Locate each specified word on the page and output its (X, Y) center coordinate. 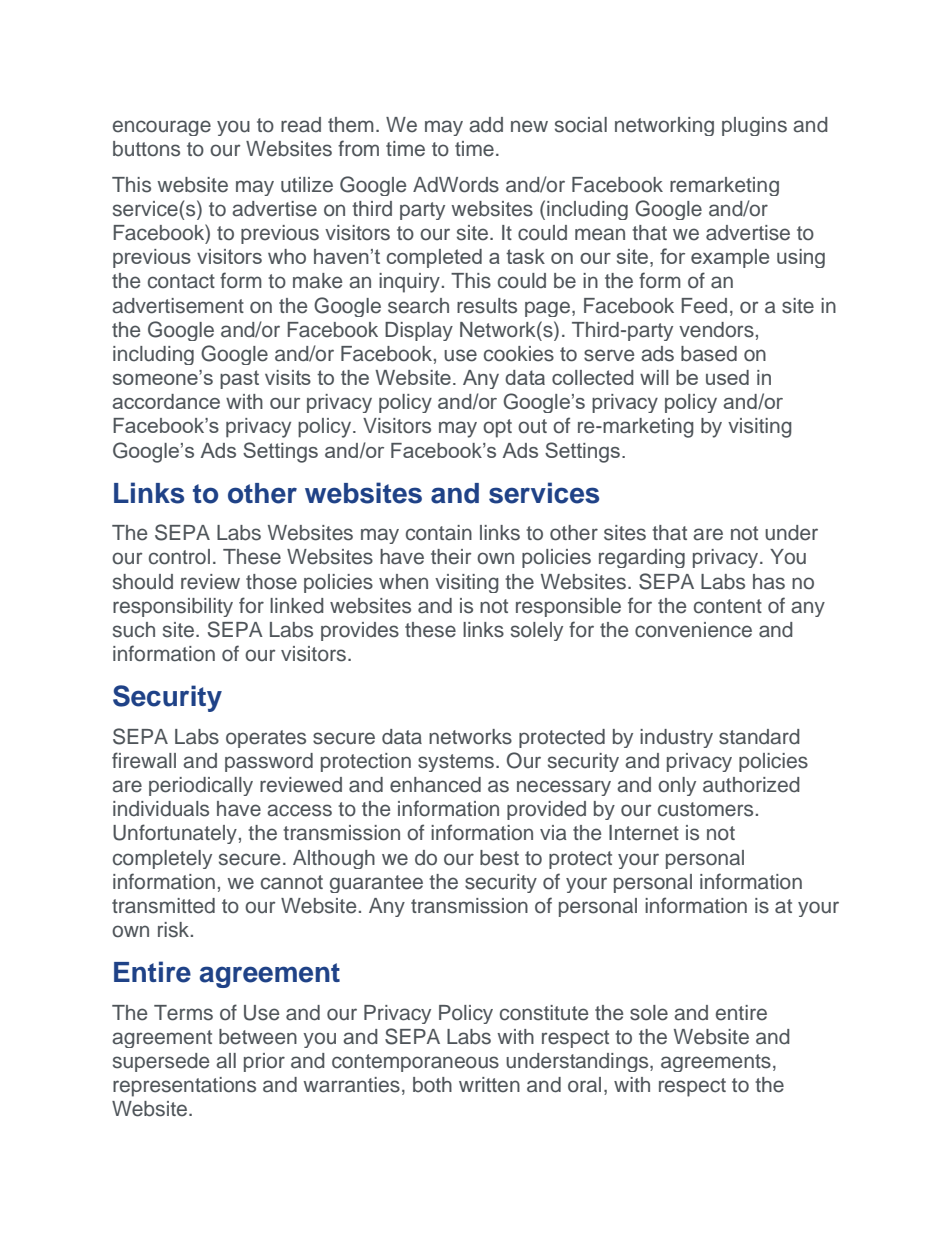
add (486, 125)
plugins (754, 126)
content (728, 606)
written (489, 1085)
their (451, 557)
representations (184, 1087)
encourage (162, 128)
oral (584, 1085)
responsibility (173, 607)
